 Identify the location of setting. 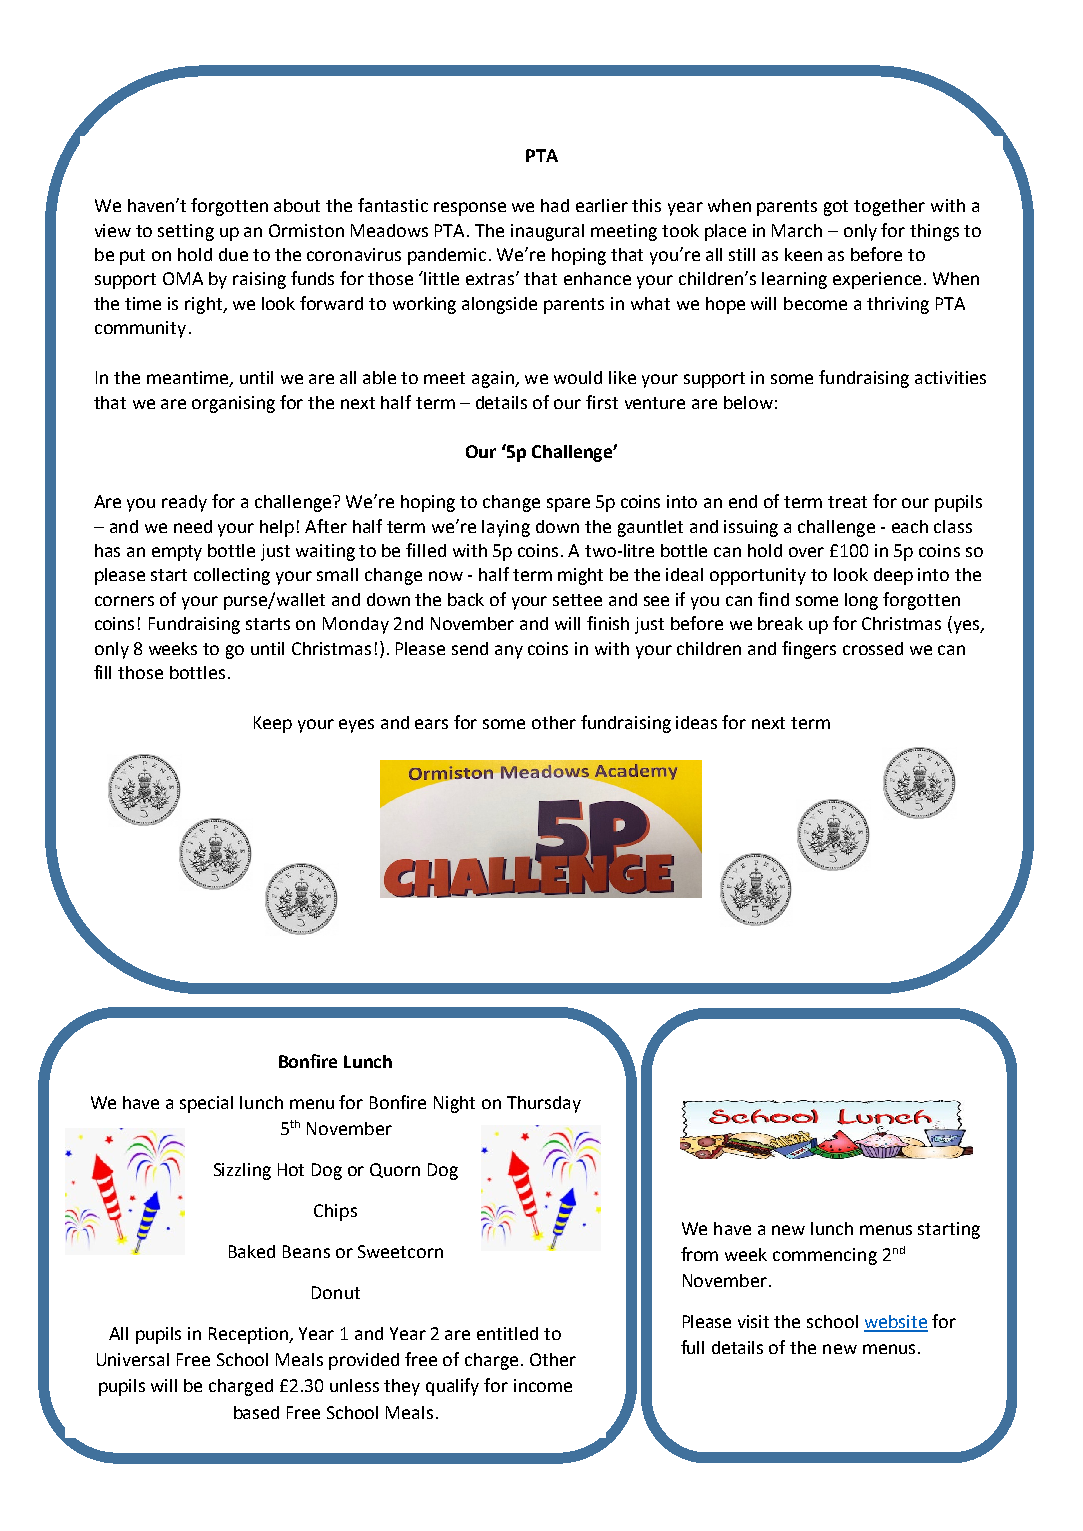
(186, 232).
